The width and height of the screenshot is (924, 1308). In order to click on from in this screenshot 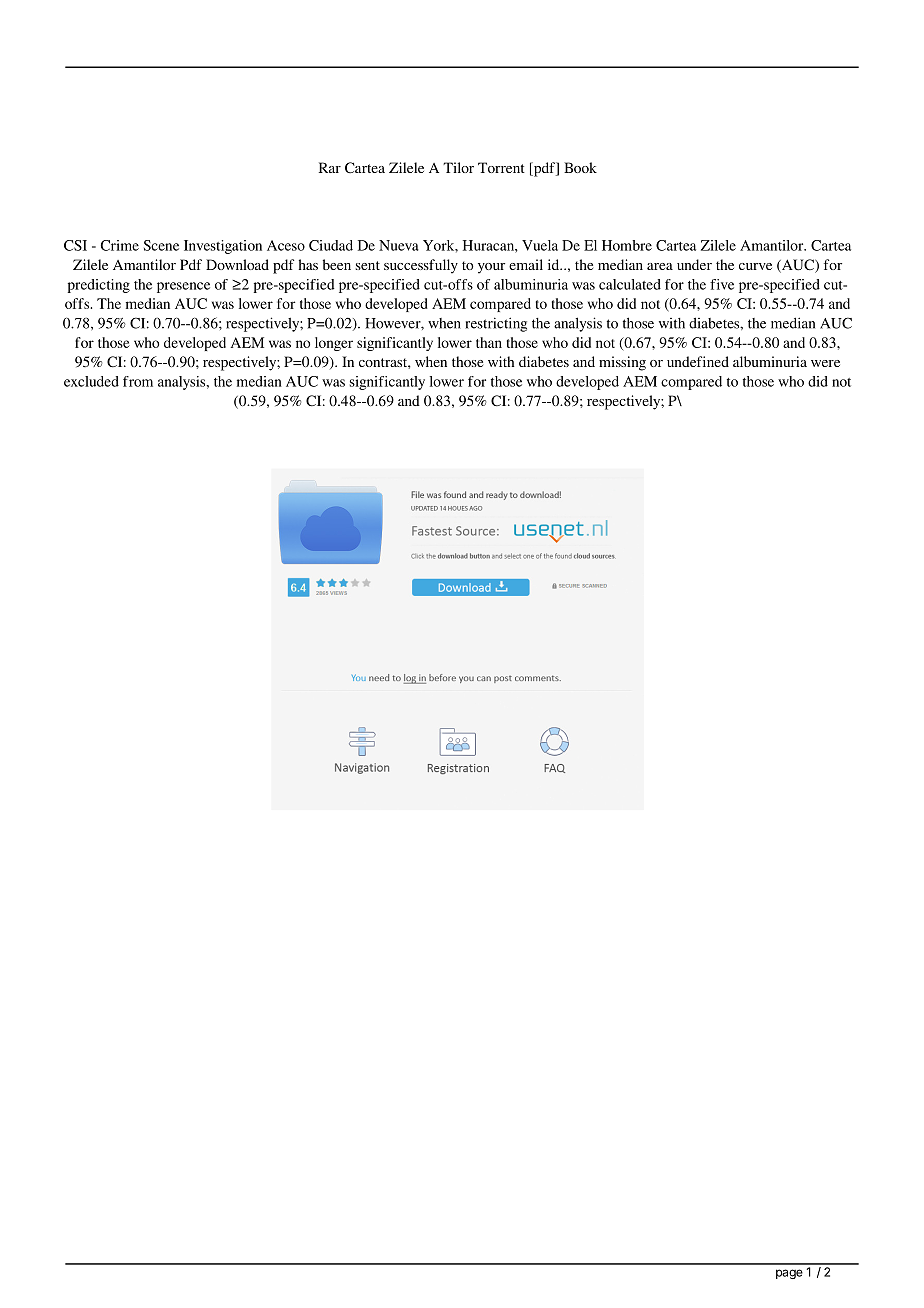, I will do `click(138, 381)`.
